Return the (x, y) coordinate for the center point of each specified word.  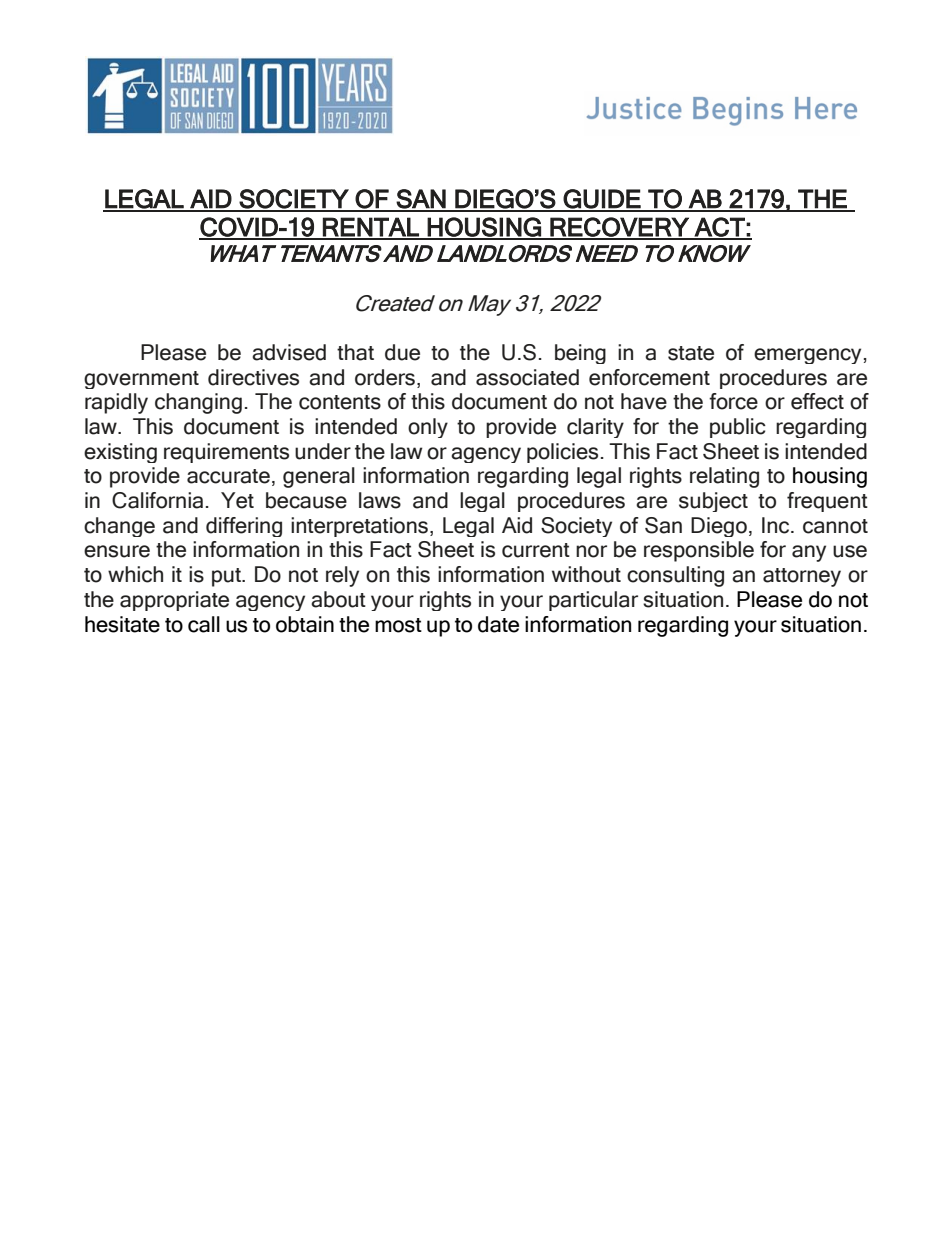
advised (289, 352)
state (691, 353)
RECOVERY (619, 228)
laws (380, 500)
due (402, 352)
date (498, 624)
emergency (807, 356)
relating (724, 477)
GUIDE (602, 200)
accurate (228, 476)
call (204, 624)
